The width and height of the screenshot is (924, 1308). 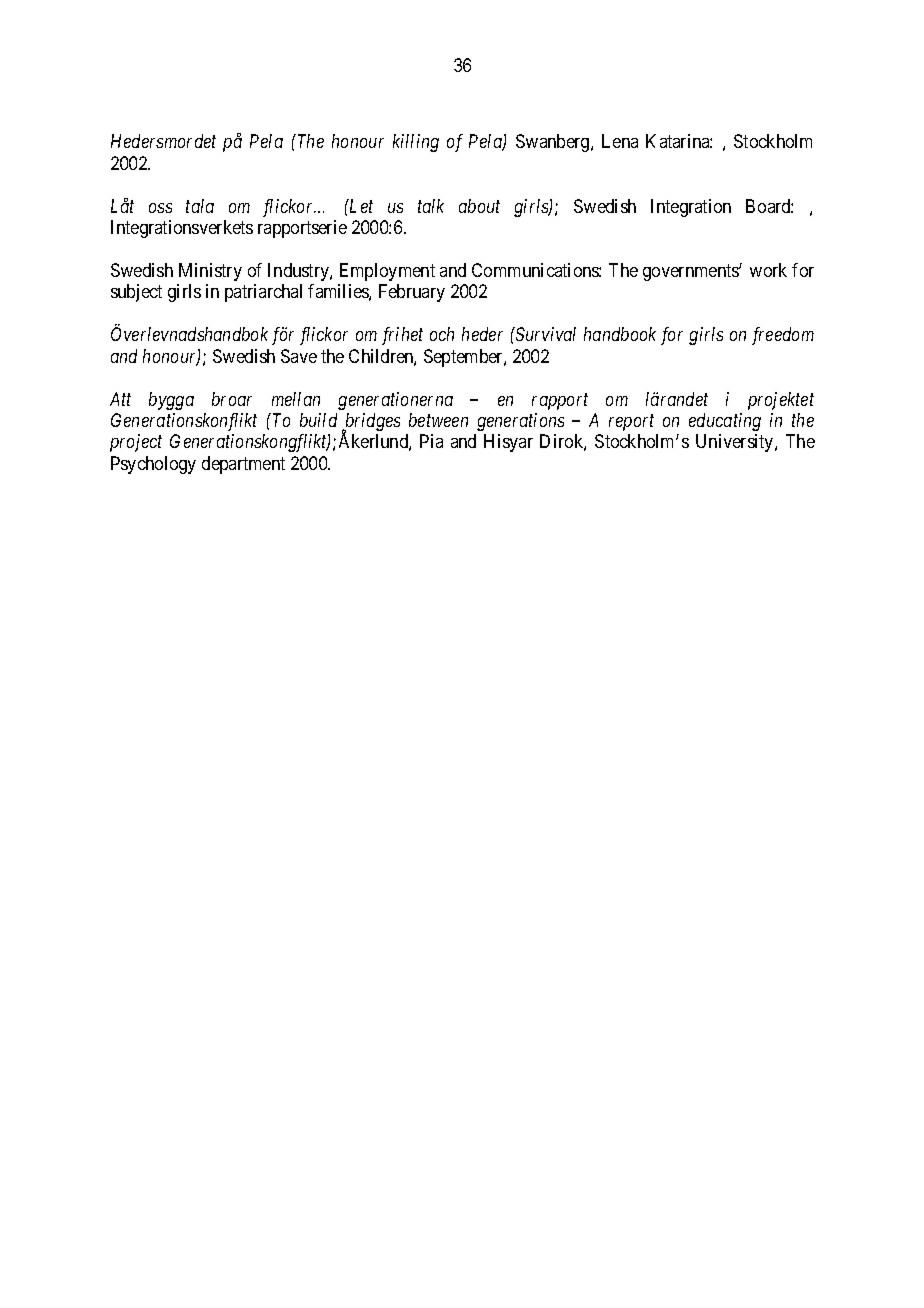 What do you see at coordinates (736, 443) in the screenshot?
I see `University` at bounding box center [736, 443].
